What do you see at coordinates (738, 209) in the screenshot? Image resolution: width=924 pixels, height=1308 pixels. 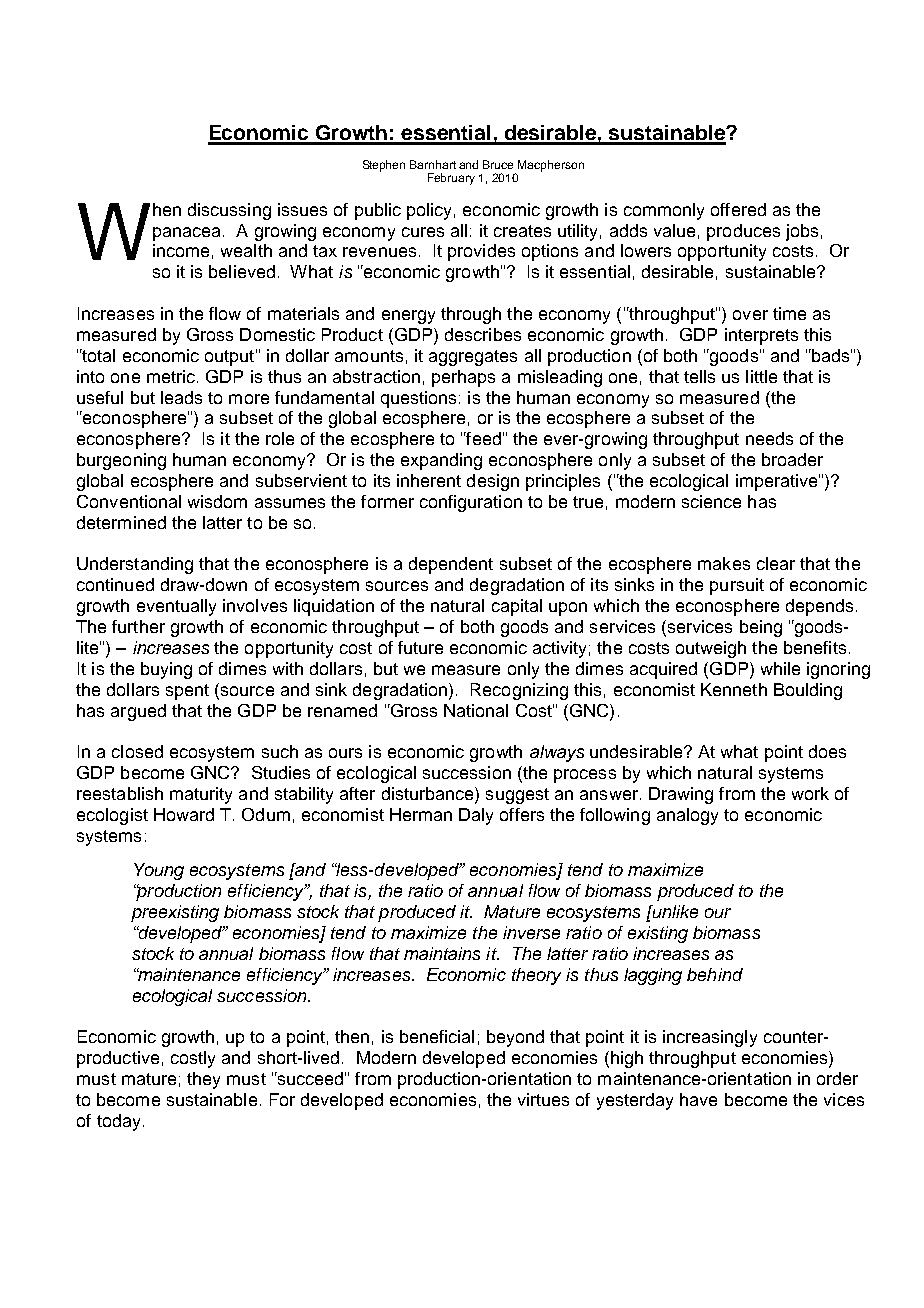 I see `offered` at bounding box center [738, 209].
